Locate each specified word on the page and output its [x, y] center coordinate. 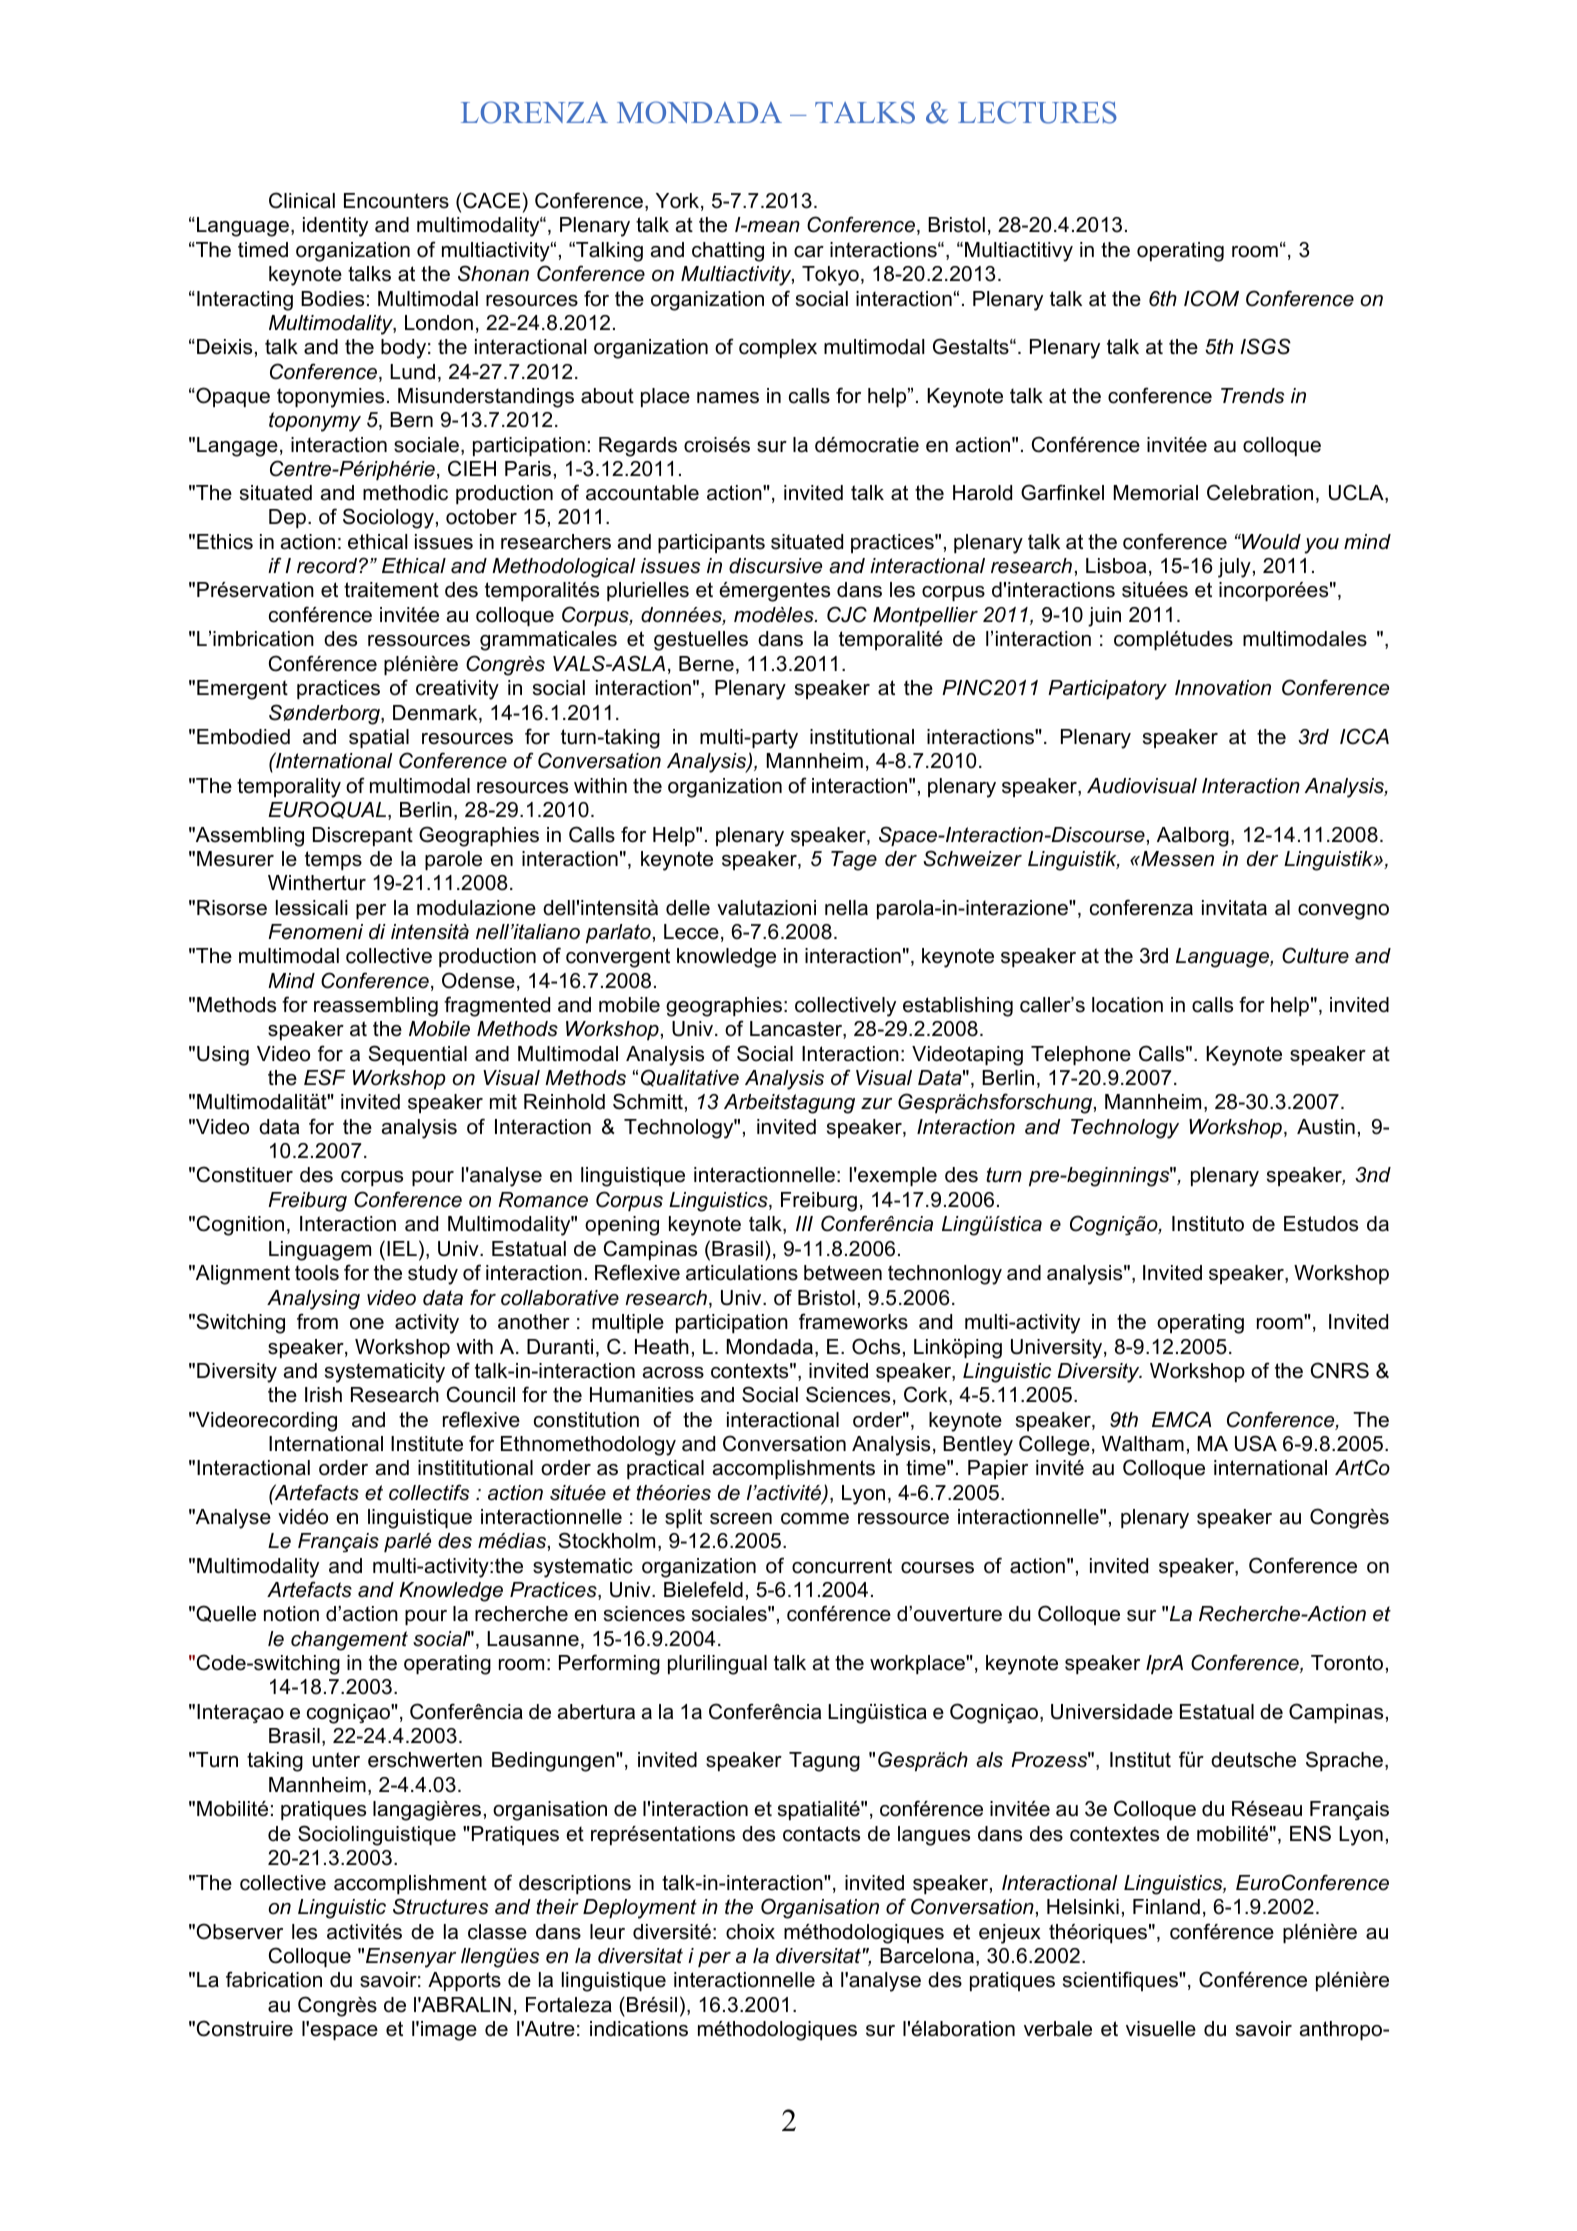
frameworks [853, 1321]
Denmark [436, 714]
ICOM [1211, 298]
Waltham [1143, 1444]
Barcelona [927, 1956]
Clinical [302, 200]
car [809, 252]
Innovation [1223, 688]
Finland [1166, 1907]
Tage [854, 861]
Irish [323, 1395]
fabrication [274, 1979]
